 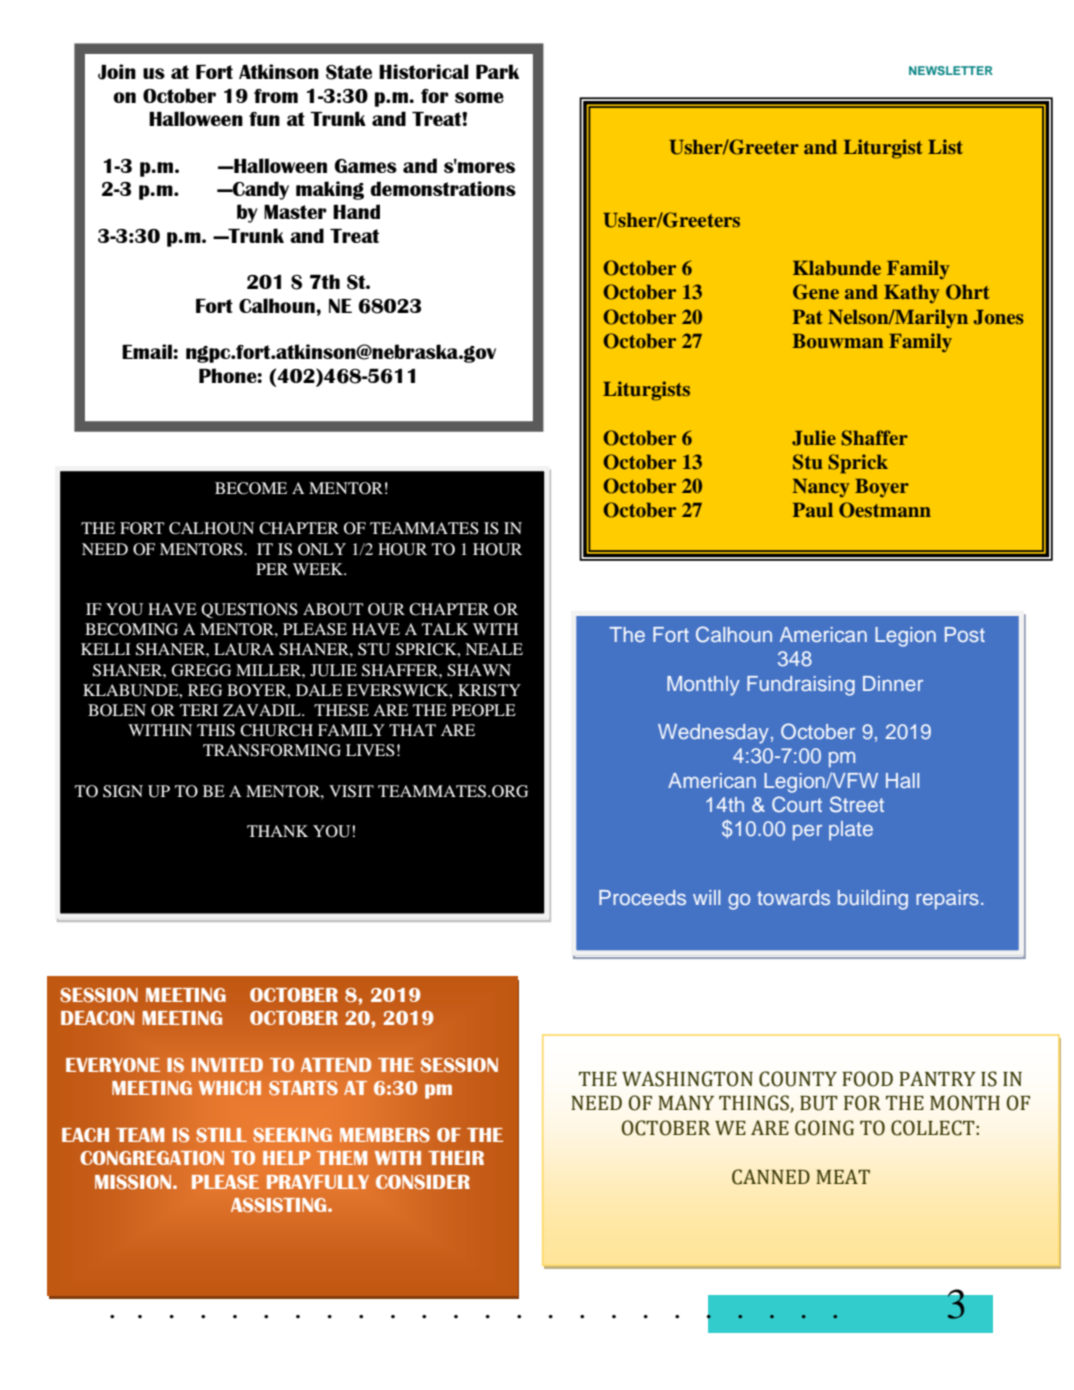 I want to click on NEWSLETTER, so click(x=951, y=70).
